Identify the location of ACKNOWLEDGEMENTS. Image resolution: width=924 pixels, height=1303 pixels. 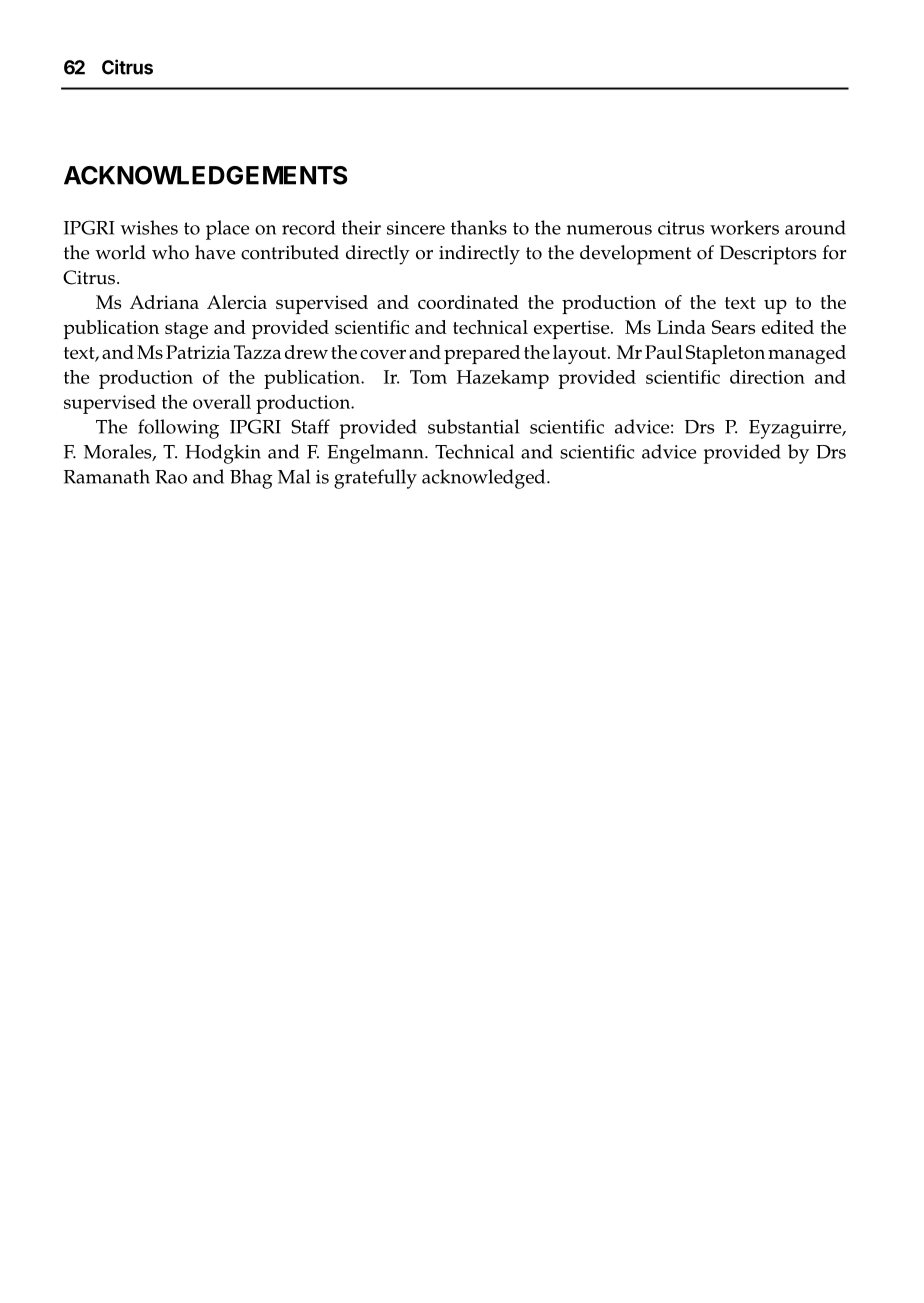
(205, 175).
